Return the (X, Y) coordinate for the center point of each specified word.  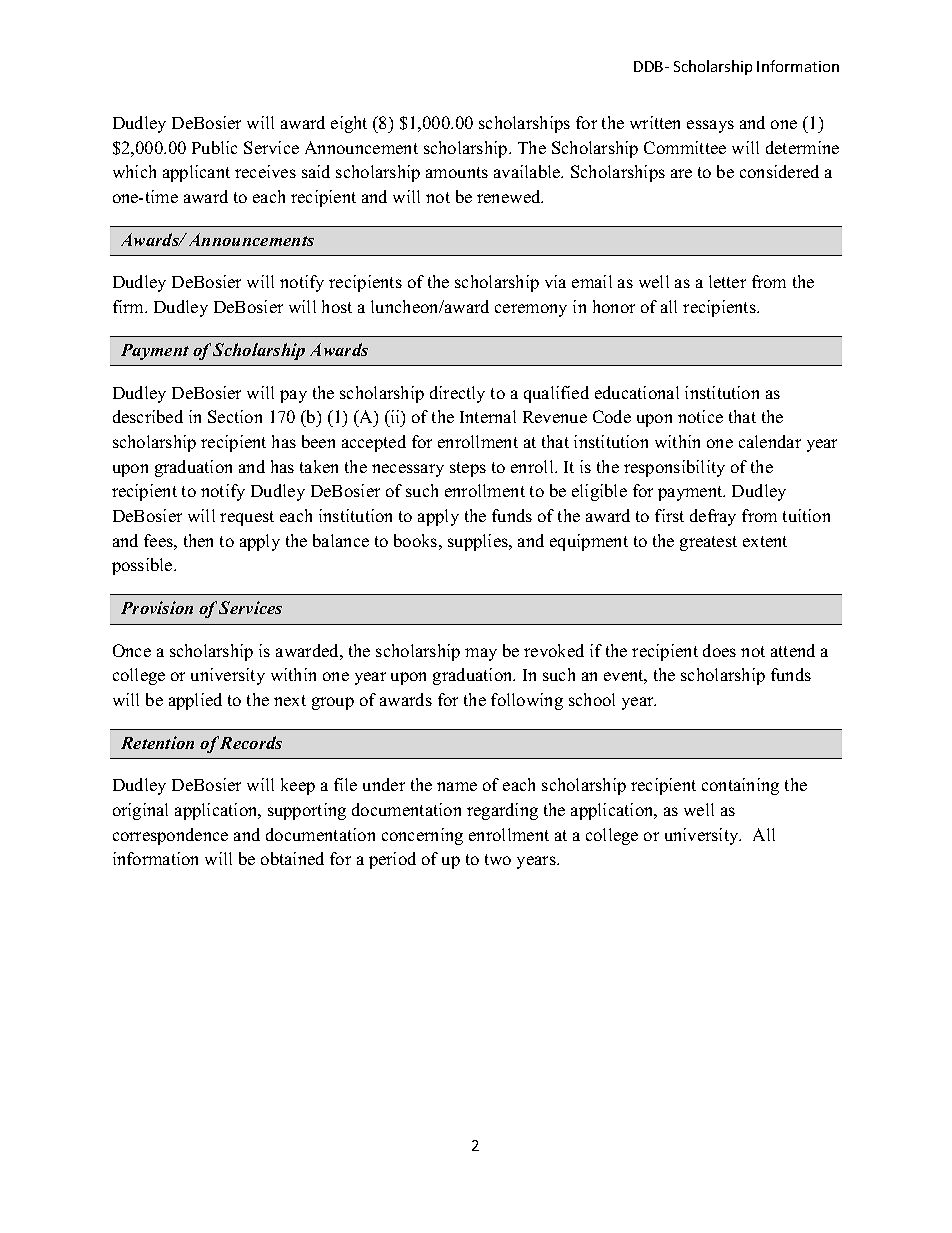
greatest (708, 543)
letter (727, 281)
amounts (457, 172)
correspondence (170, 836)
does (719, 650)
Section (235, 416)
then (198, 540)
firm (130, 306)
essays (710, 126)
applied (195, 701)
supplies (479, 542)
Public (214, 147)
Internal (488, 416)
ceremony (531, 310)
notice (700, 416)
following (527, 701)
